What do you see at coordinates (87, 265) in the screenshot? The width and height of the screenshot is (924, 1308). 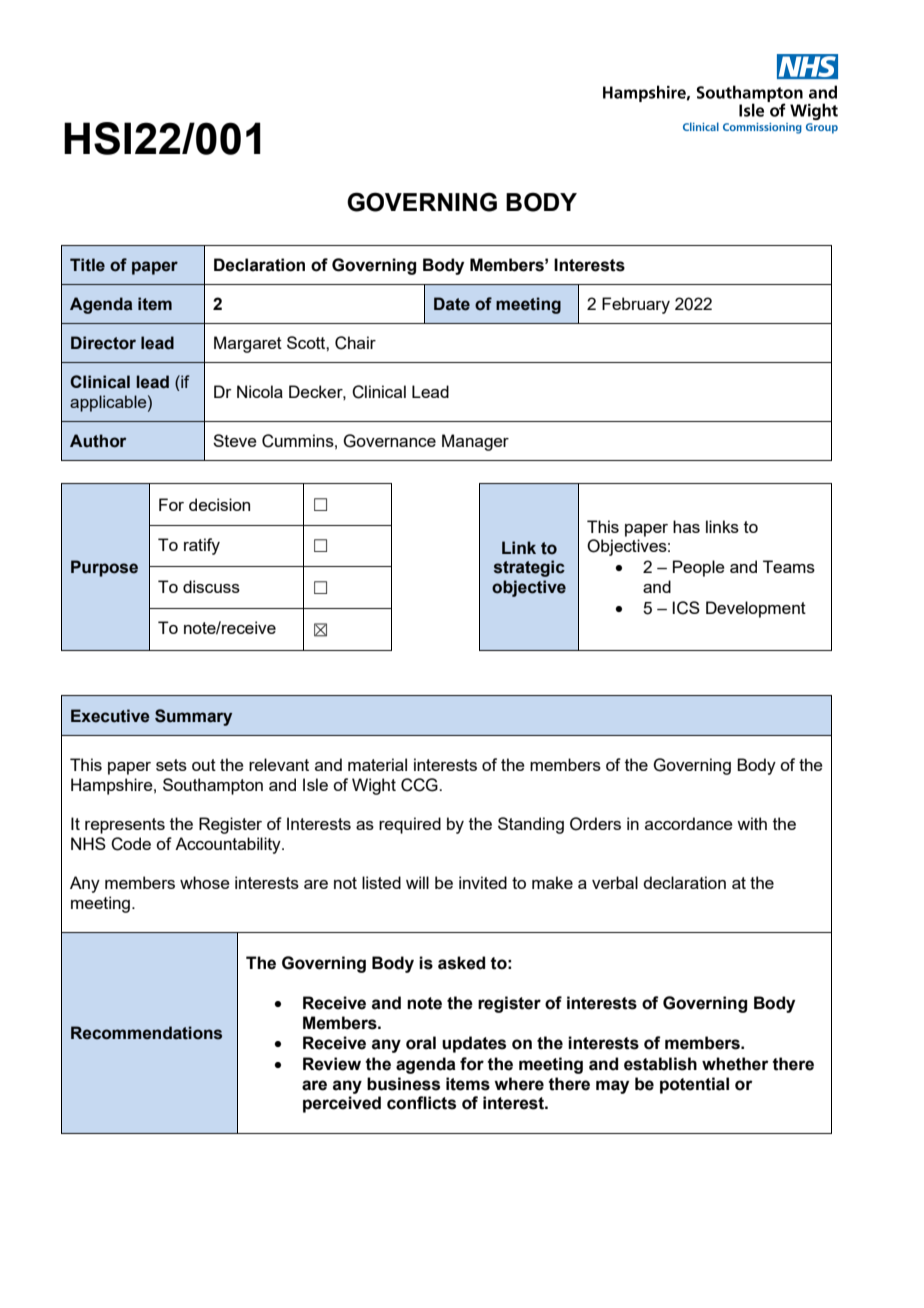 I see `Title` at bounding box center [87, 265].
